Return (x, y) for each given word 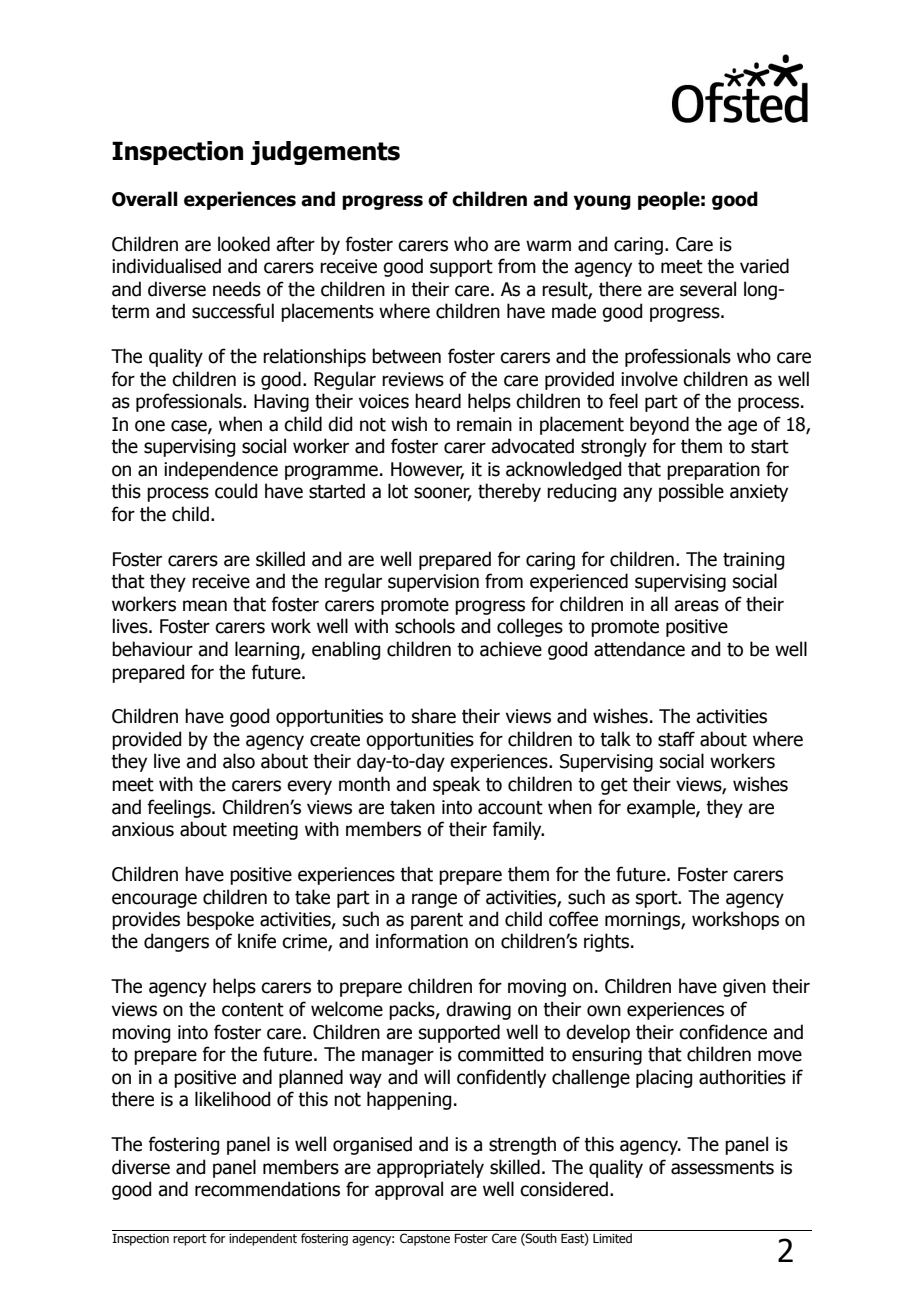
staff (676, 739)
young (602, 202)
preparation (713, 471)
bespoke (220, 920)
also (239, 761)
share (434, 716)
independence (221, 470)
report (190, 1240)
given (744, 988)
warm (548, 246)
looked (244, 244)
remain (484, 424)
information (422, 941)
